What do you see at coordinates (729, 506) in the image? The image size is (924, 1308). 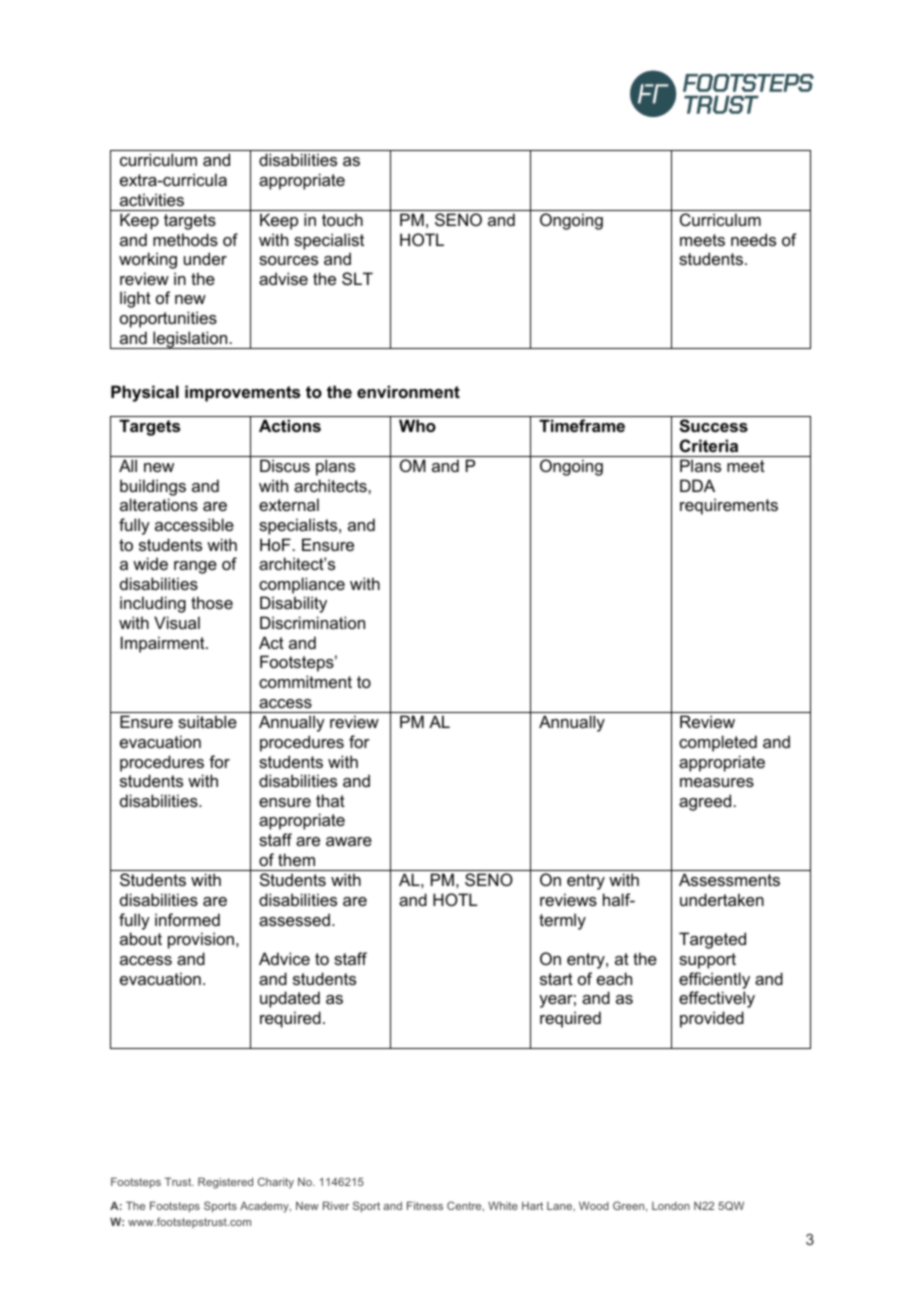 I see `requirements` at bounding box center [729, 506].
